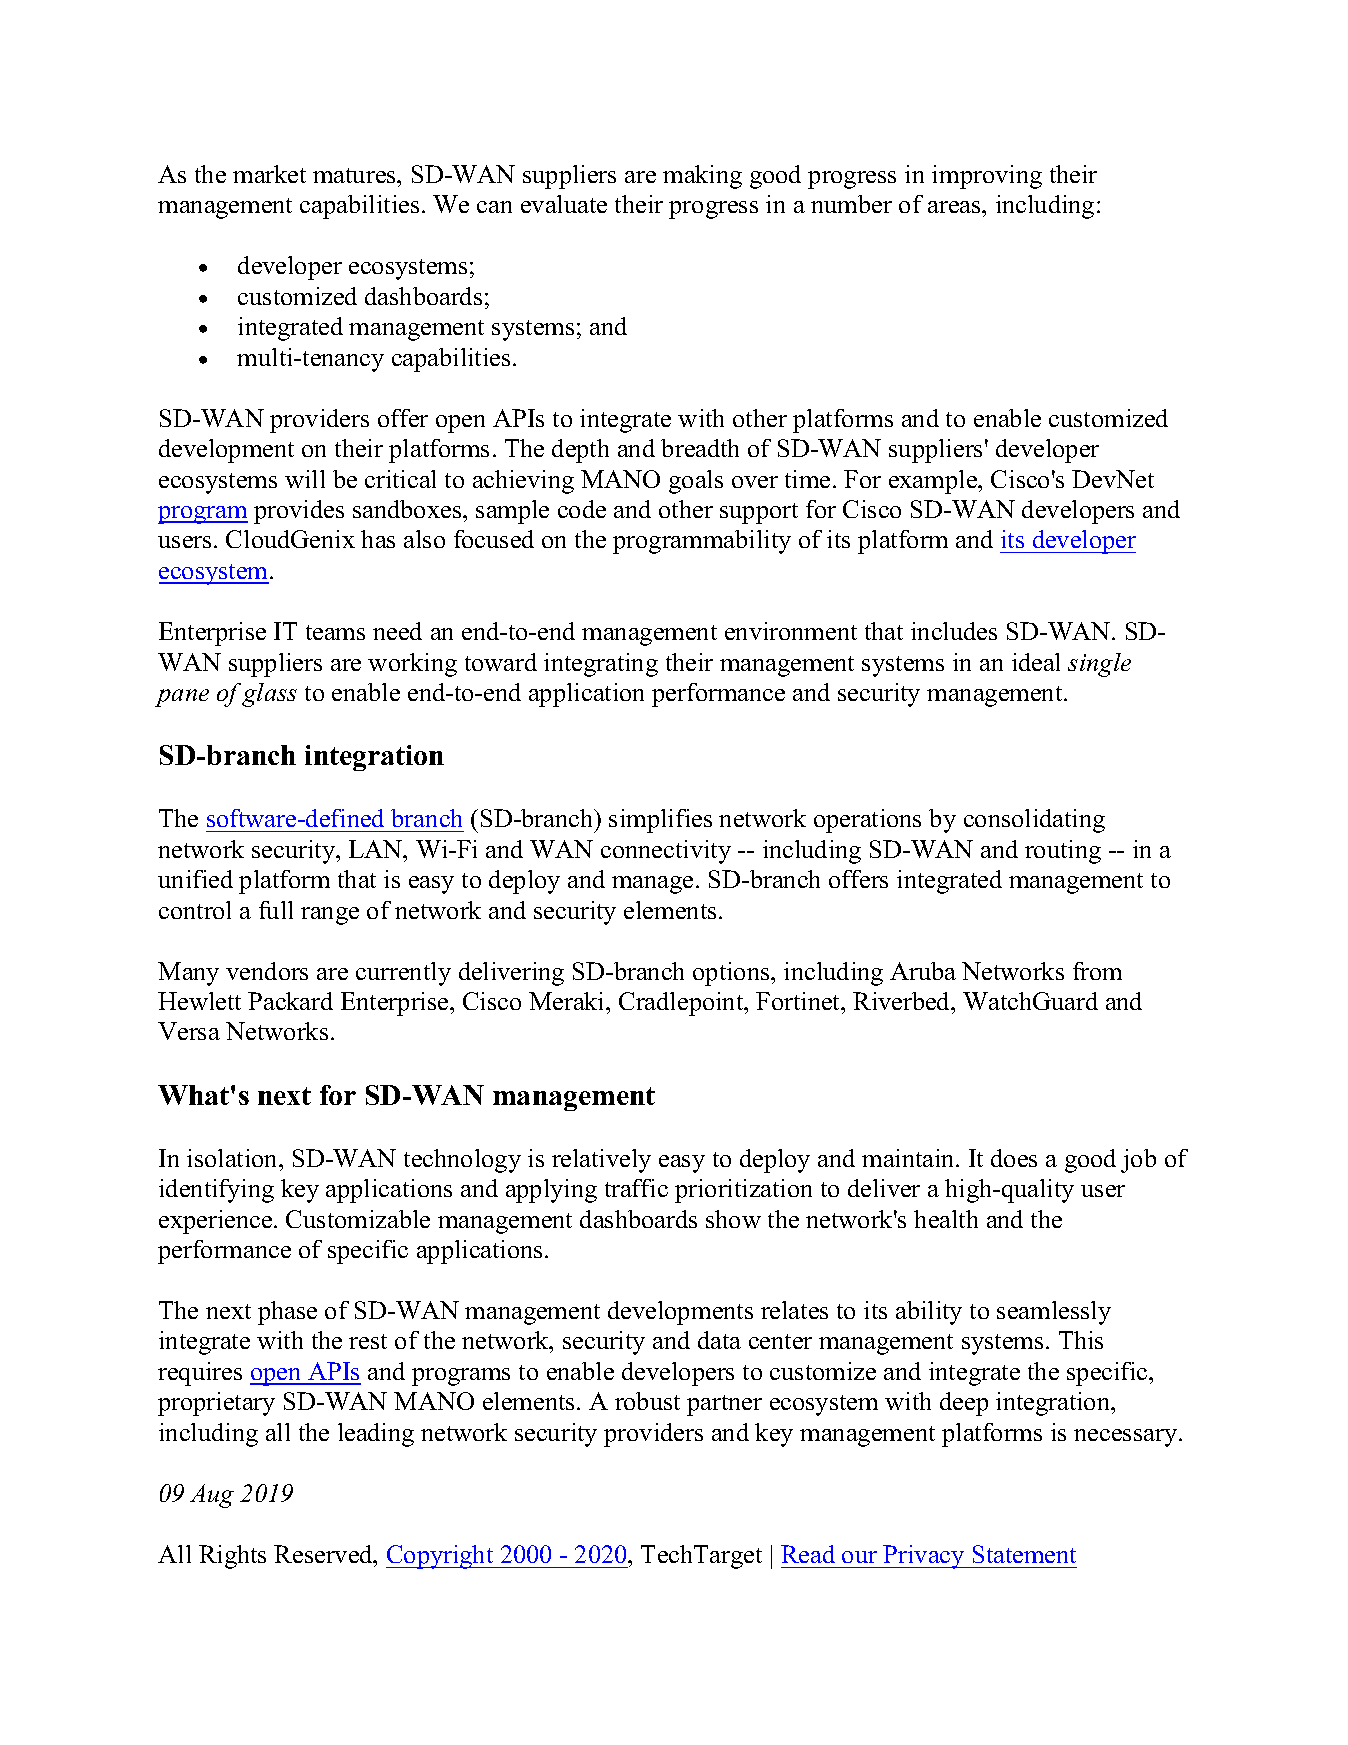 Image resolution: width=1348 pixels, height=1745 pixels. Describe the element at coordinates (232, 1557) in the image. I see `Rights` at that location.
